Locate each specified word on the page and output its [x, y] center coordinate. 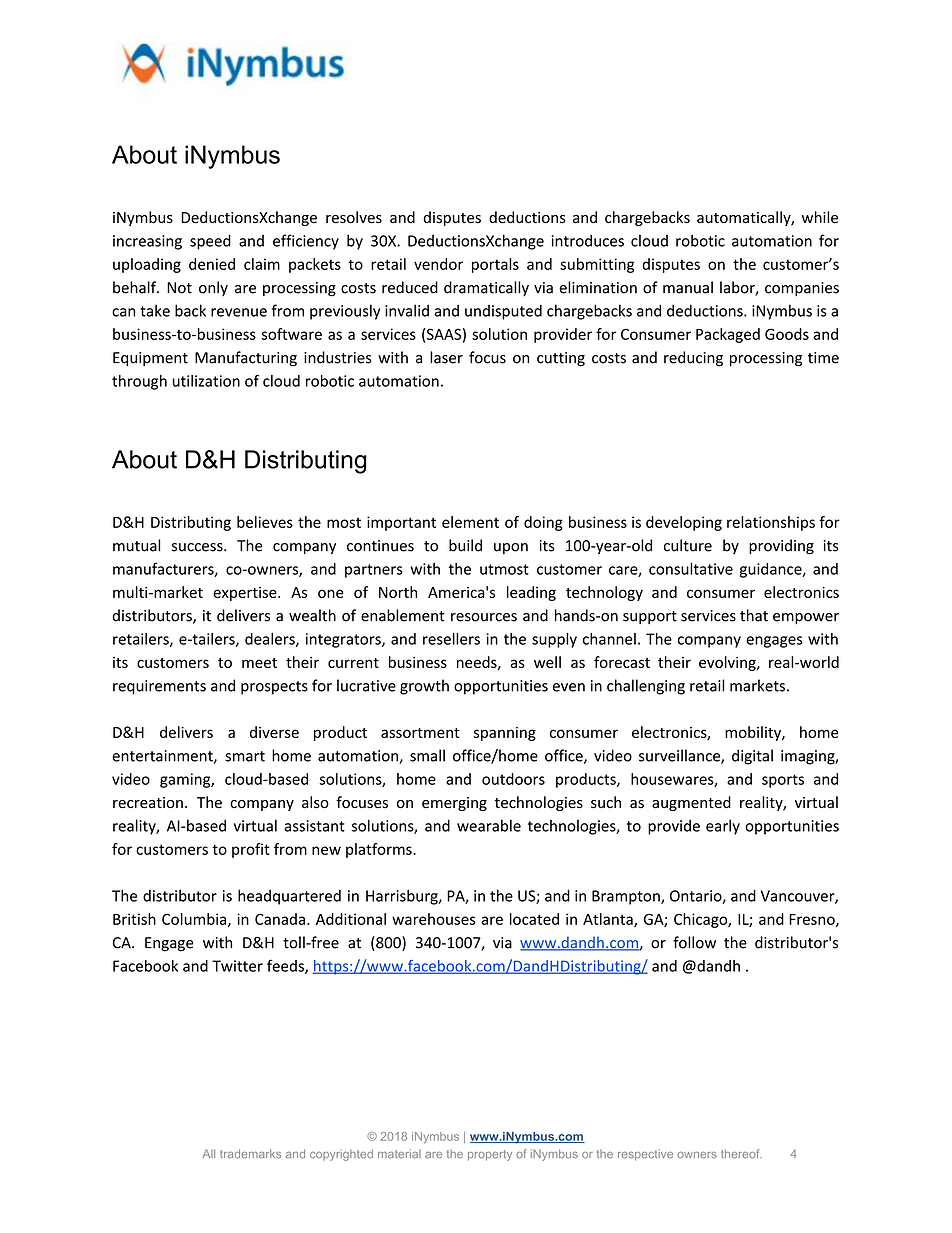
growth [424, 687]
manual [688, 287]
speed [210, 242]
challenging [646, 687]
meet [259, 663]
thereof [741, 1154]
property [490, 1155]
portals [495, 265]
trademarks [250, 1154]
